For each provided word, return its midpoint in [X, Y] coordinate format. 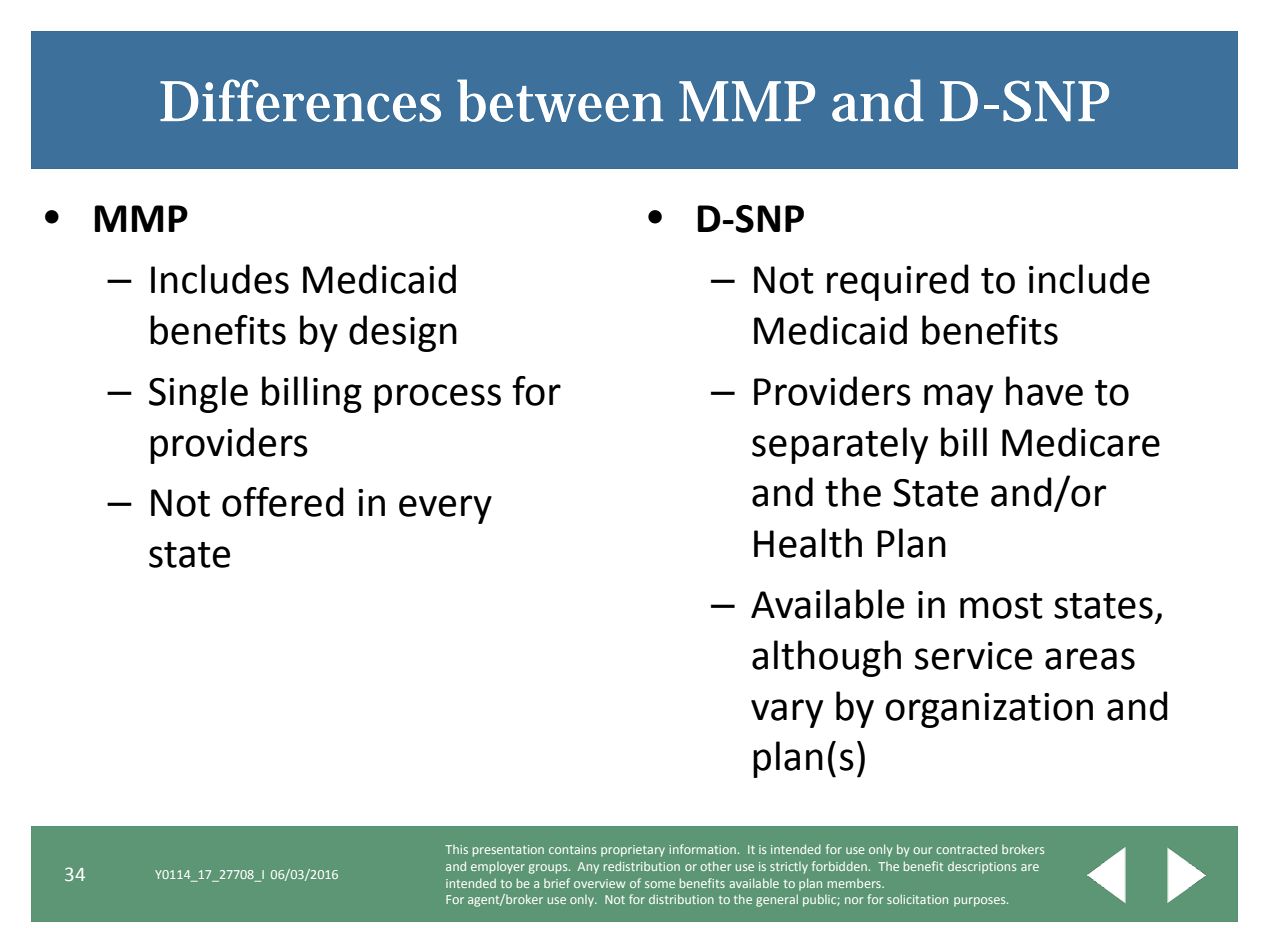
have [1044, 391]
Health [808, 543]
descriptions [982, 867]
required [898, 282]
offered [283, 502]
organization [989, 710]
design [403, 333]
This [456, 849]
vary [787, 713]
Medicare [1081, 442]
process [437, 398]
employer [498, 868]
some [660, 884]
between [560, 100]
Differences [300, 100]
